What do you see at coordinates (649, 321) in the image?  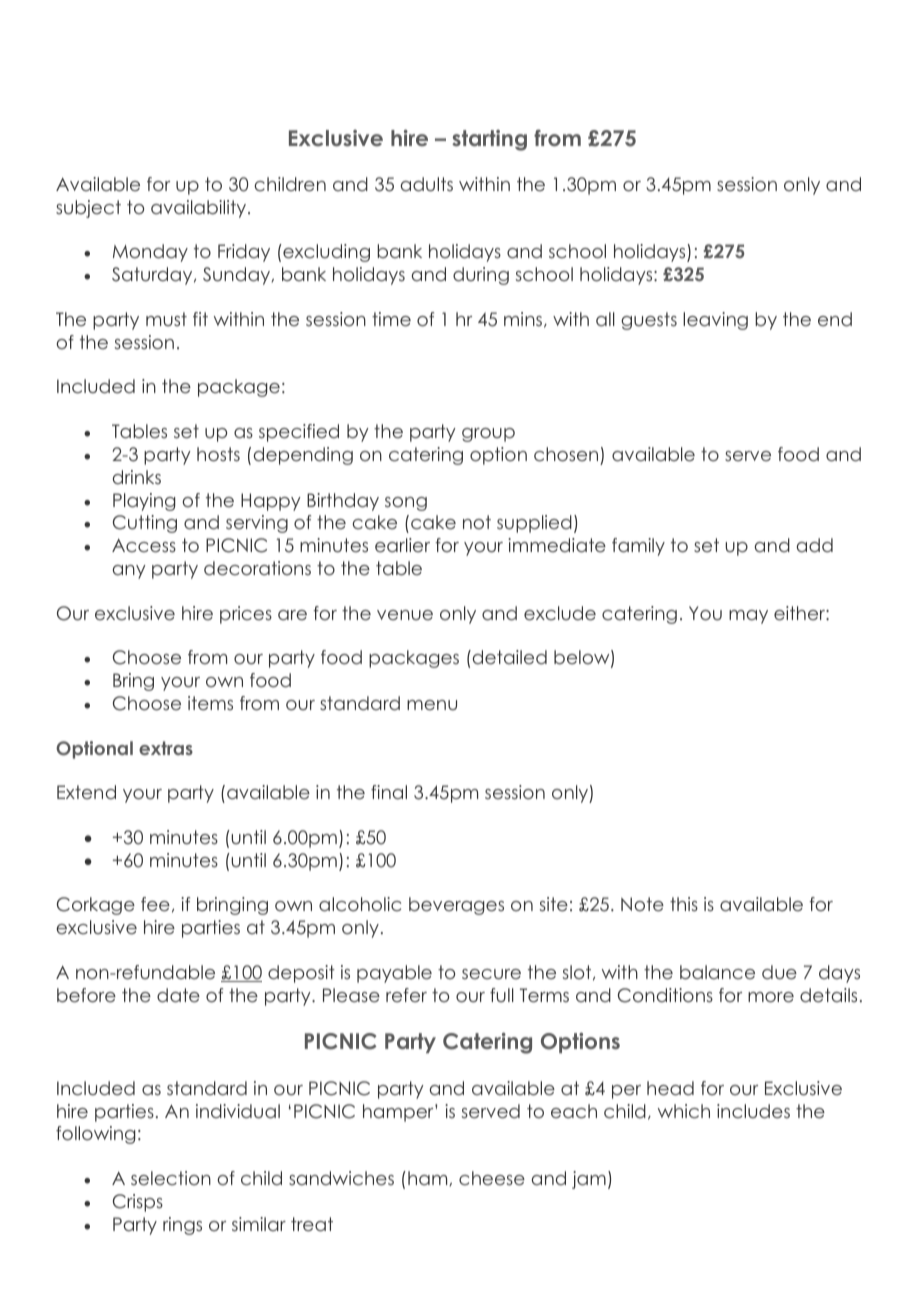 I see `guests` at bounding box center [649, 321].
